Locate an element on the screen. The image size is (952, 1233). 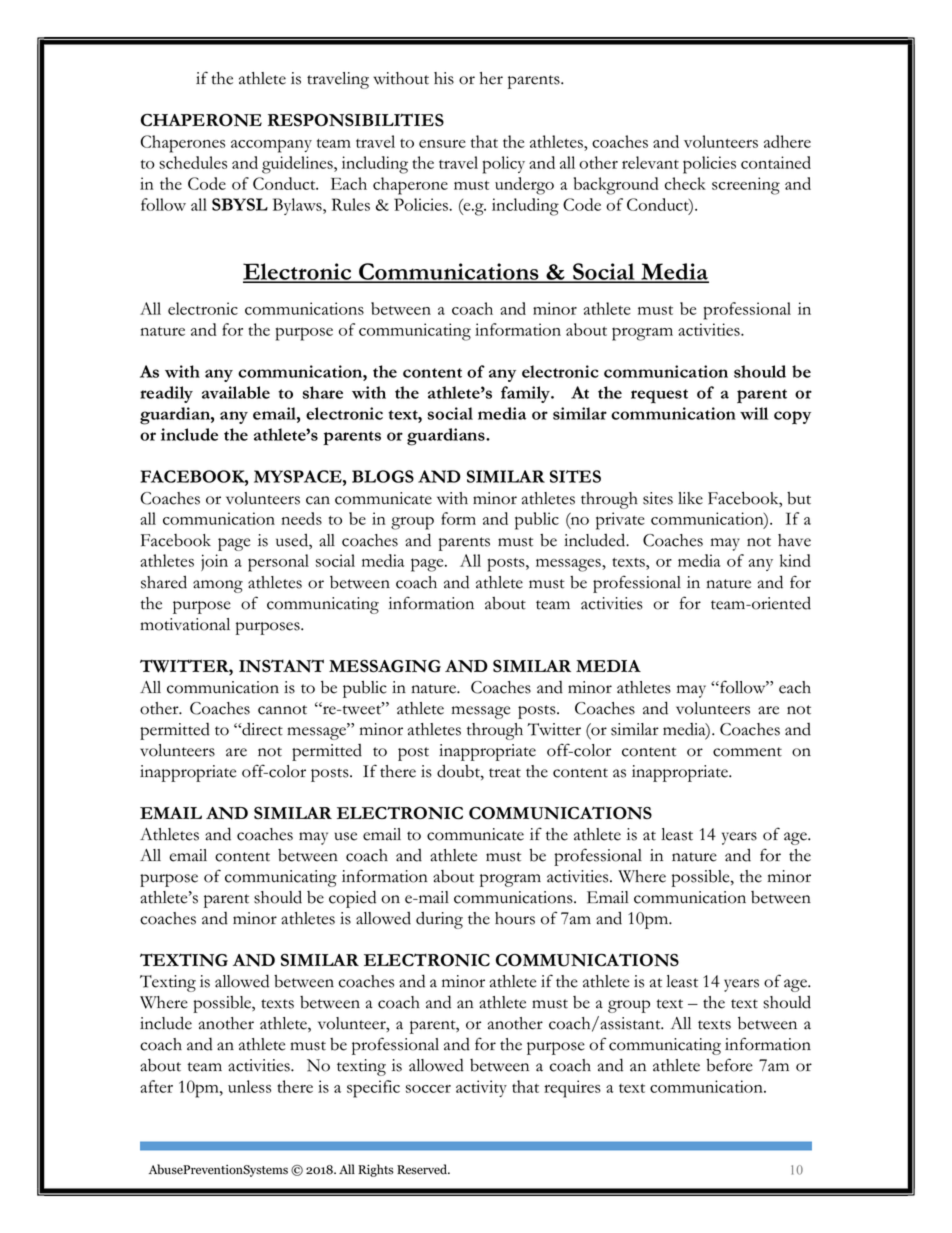
adhere is located at coordinates (787, 141).
